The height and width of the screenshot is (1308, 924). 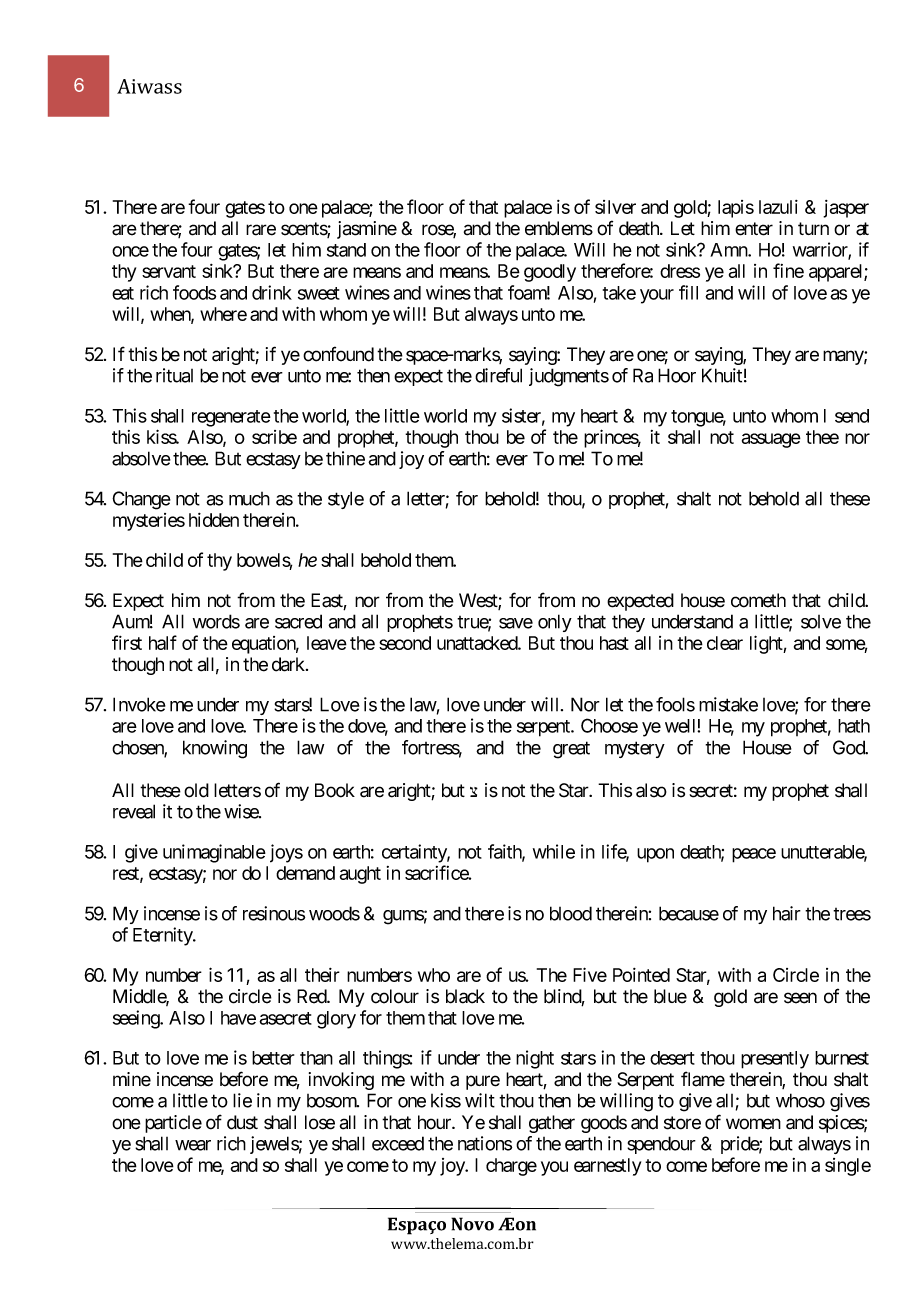 I want to click on emblems, so click(x=559, y=228).
